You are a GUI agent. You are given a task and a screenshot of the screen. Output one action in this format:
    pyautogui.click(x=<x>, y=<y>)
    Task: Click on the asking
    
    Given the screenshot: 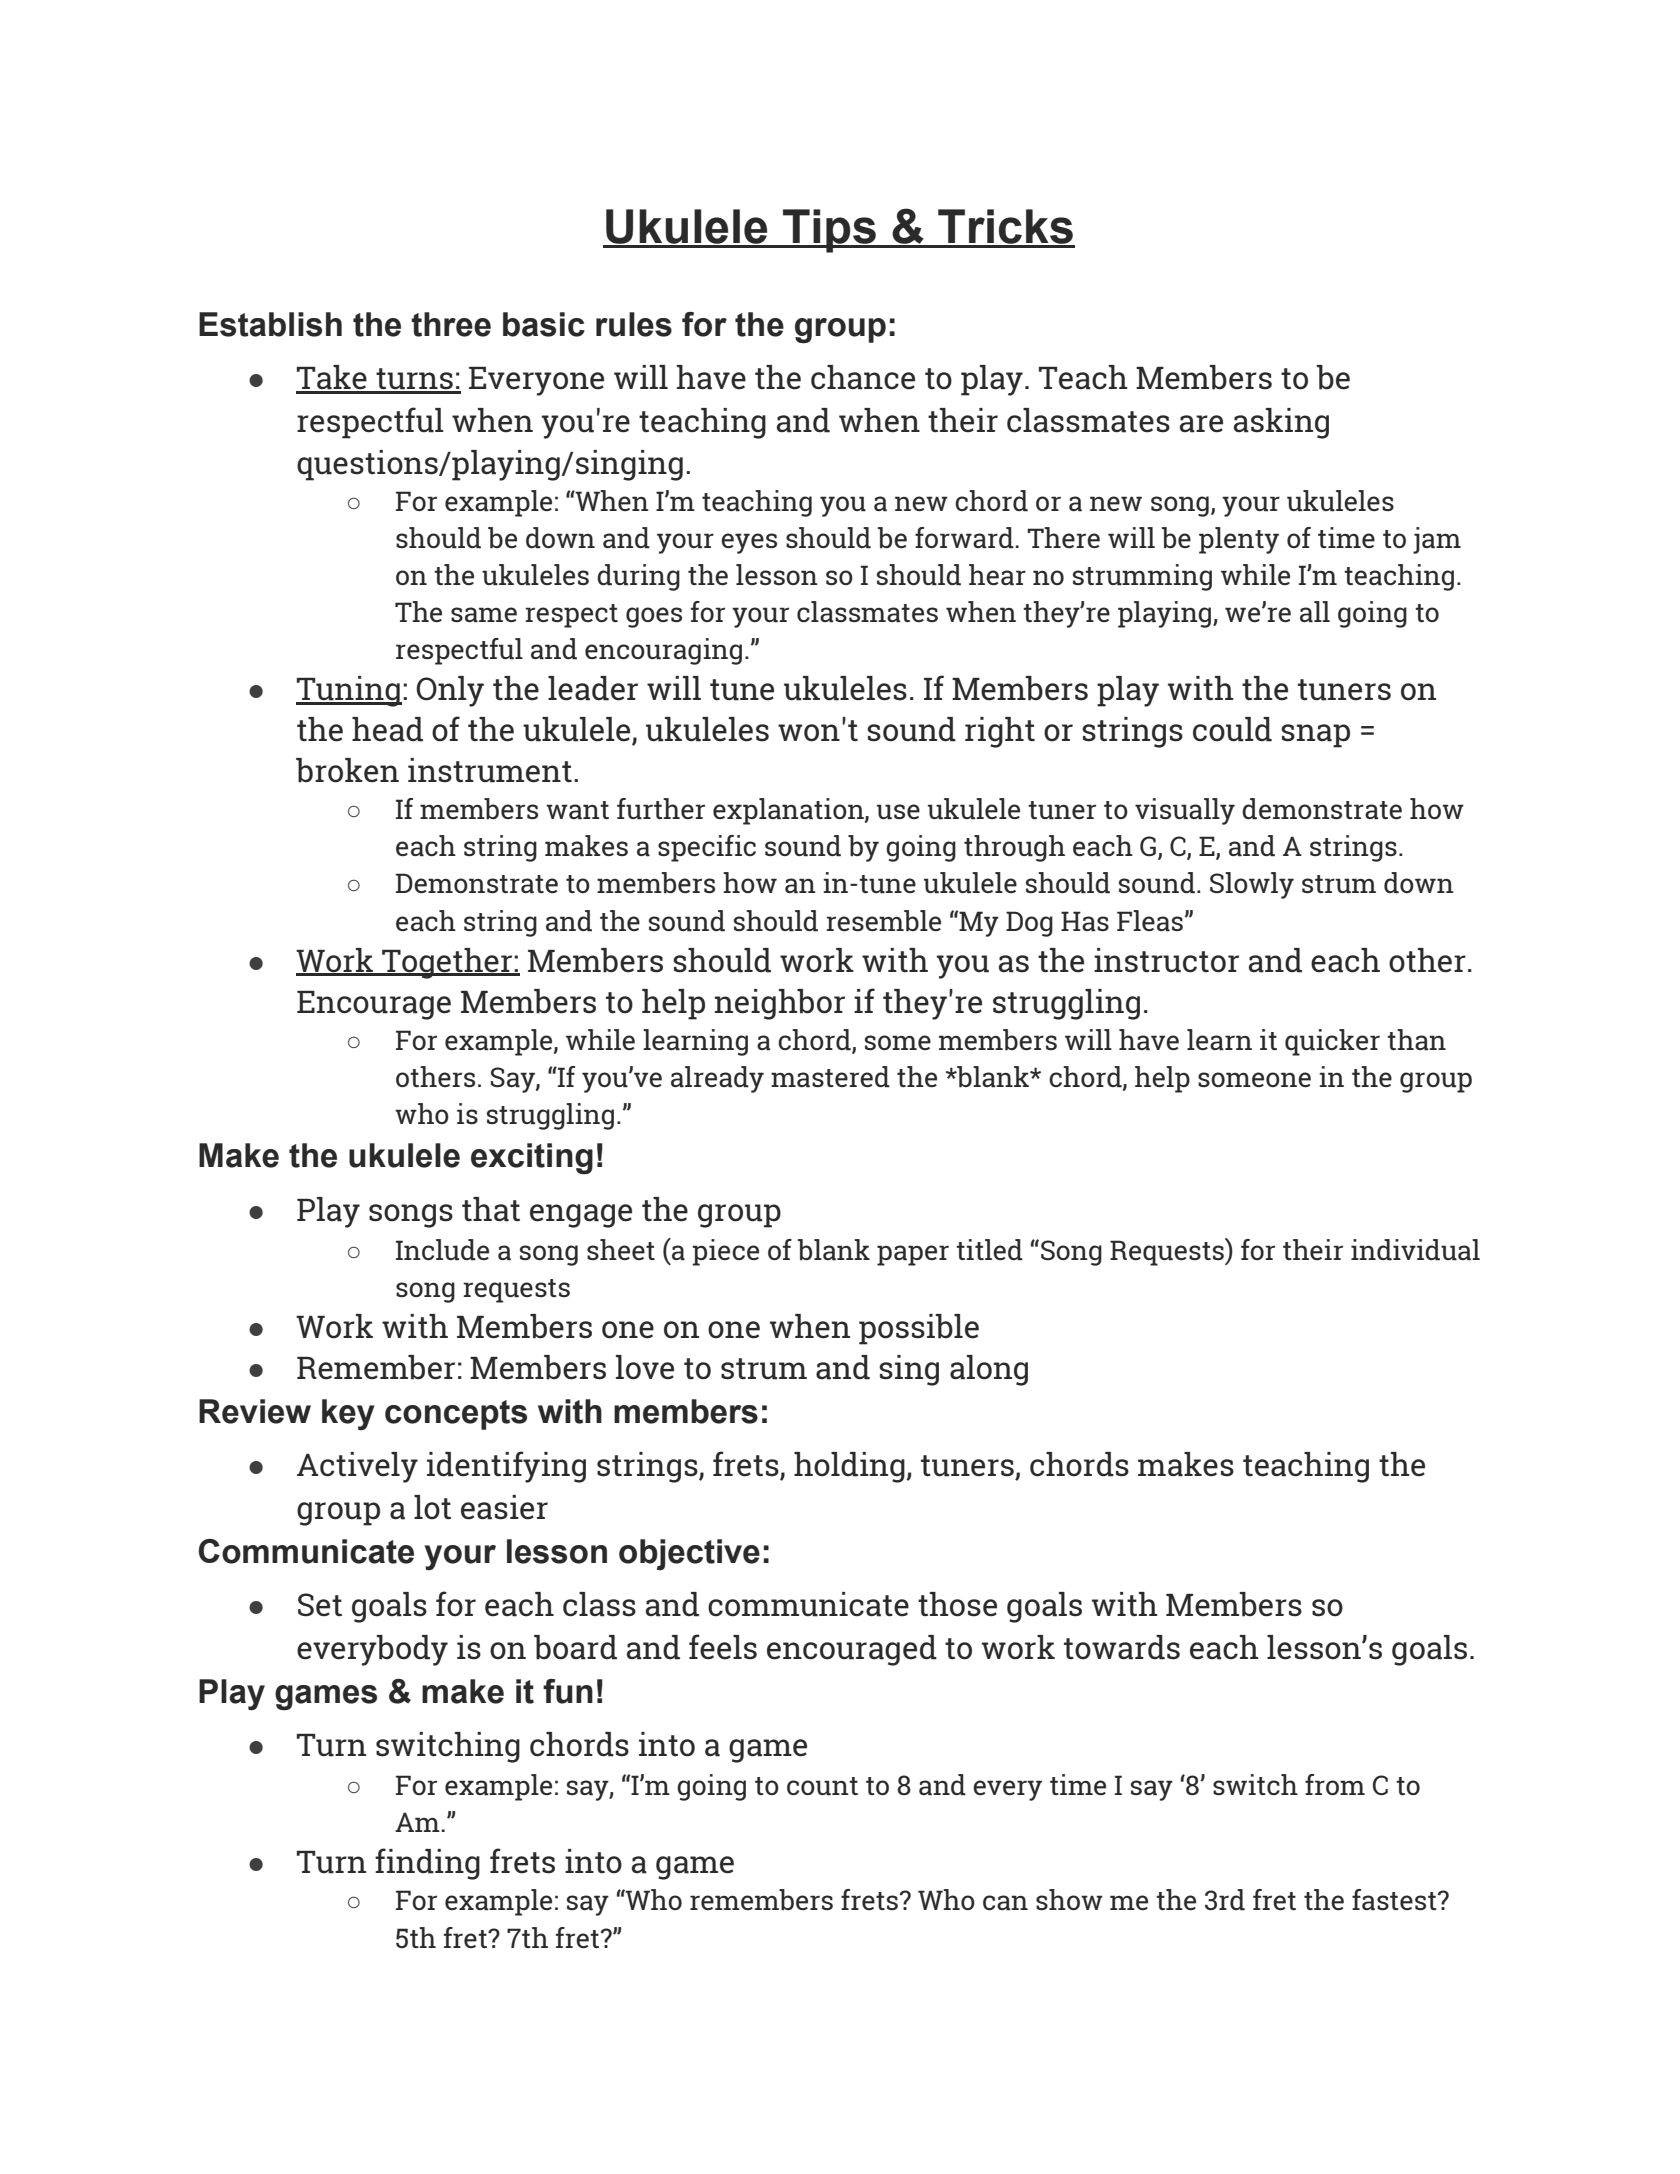 What is the action you would take?
    pyautogui.click(x=1281, y=423)
